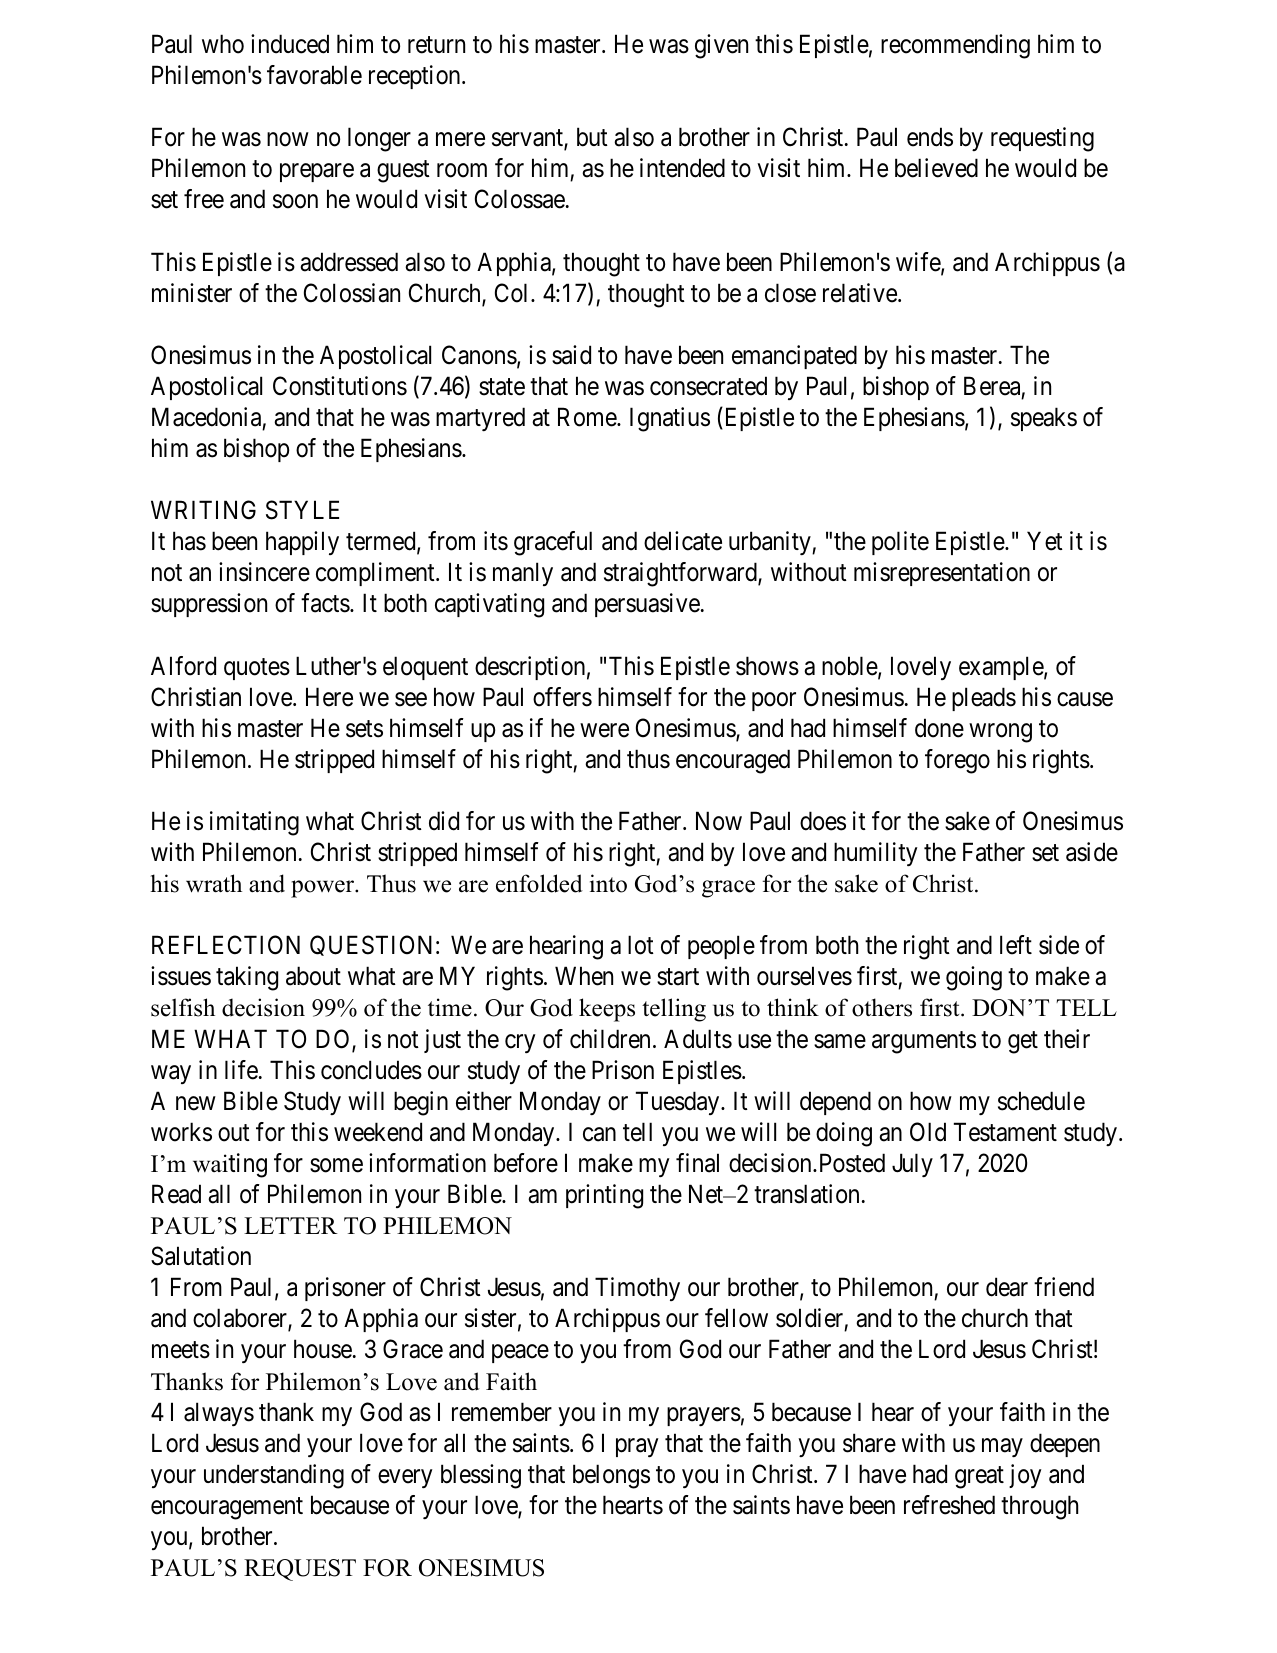 The image size is (1277, 1653). I want to click on persuasive, so click(647, 605).
